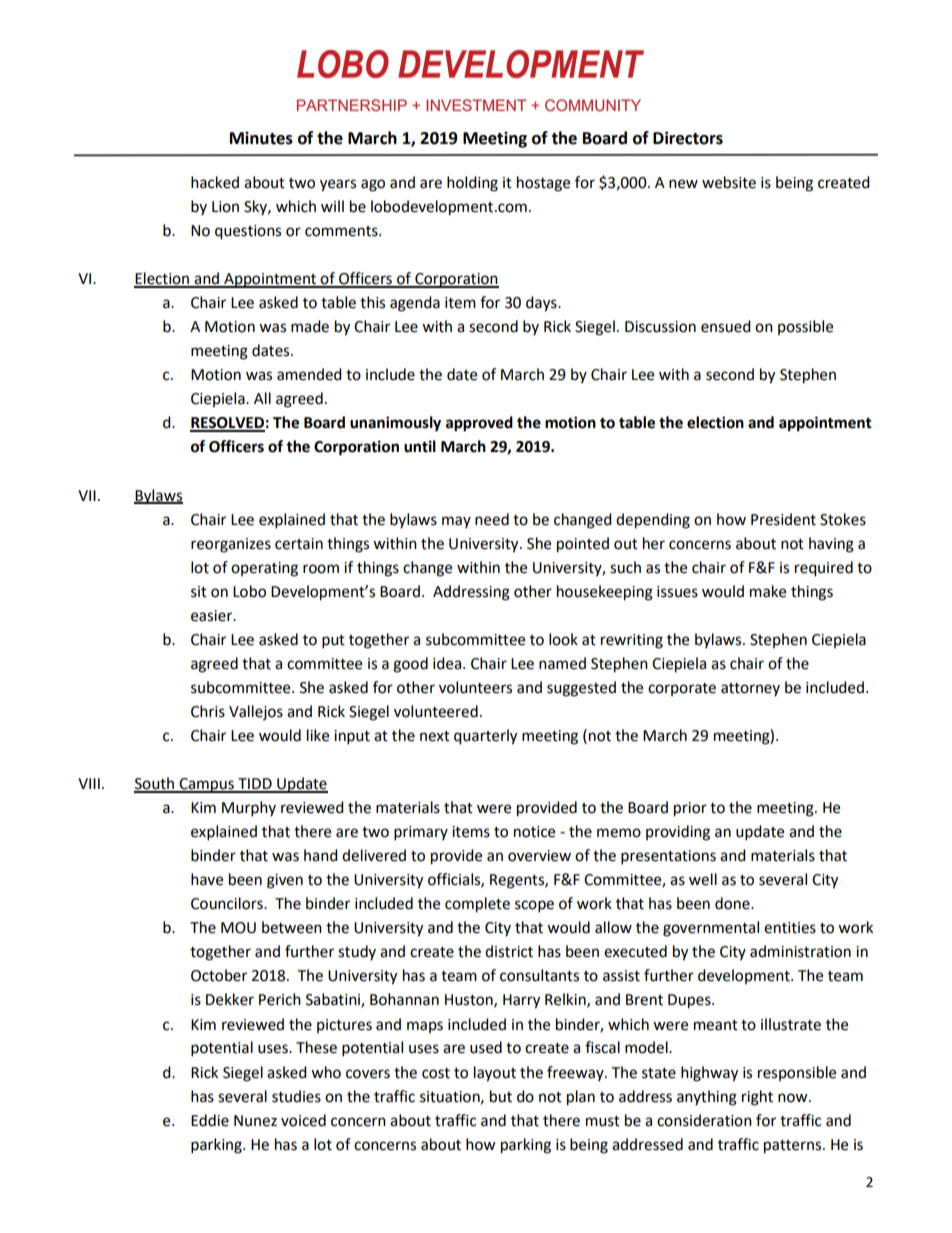  What do you see at coordinates (472, 184) in the page?
I see `holding` at bounding box center [472, 184].
